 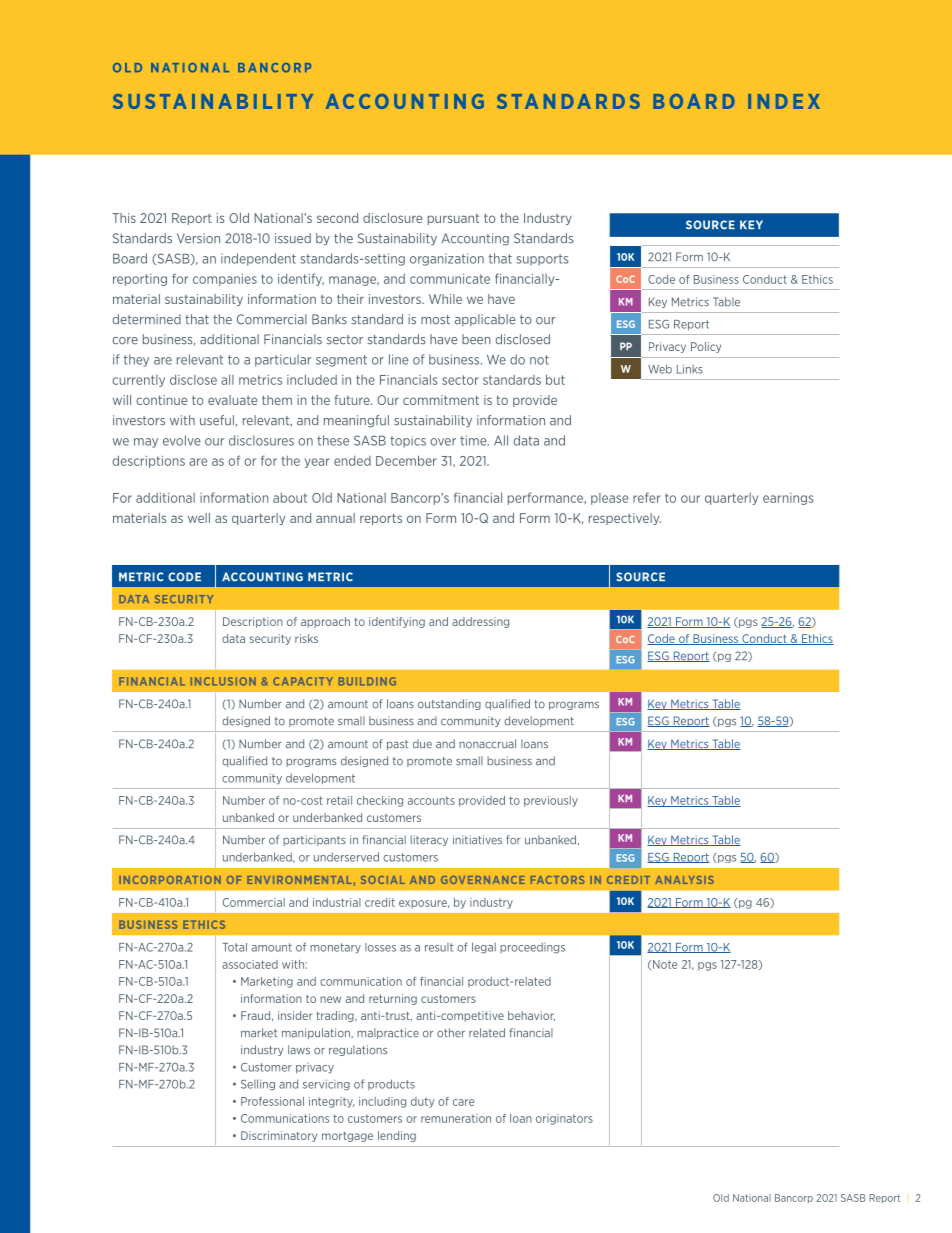 I want to click on initiatives, so click(x=477, y=840).
